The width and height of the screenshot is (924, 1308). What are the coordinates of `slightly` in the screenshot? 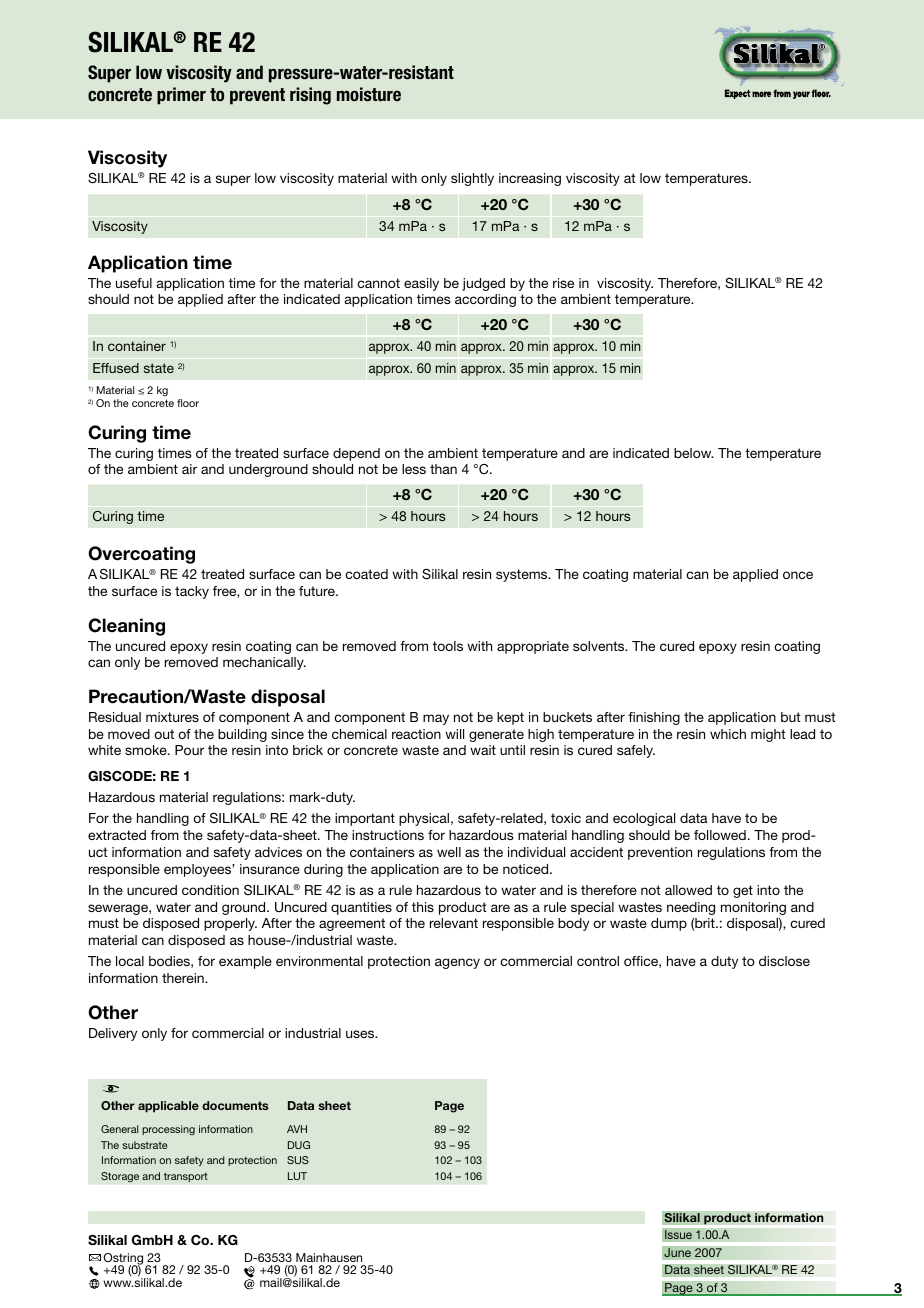 It's located at (472, 179).
